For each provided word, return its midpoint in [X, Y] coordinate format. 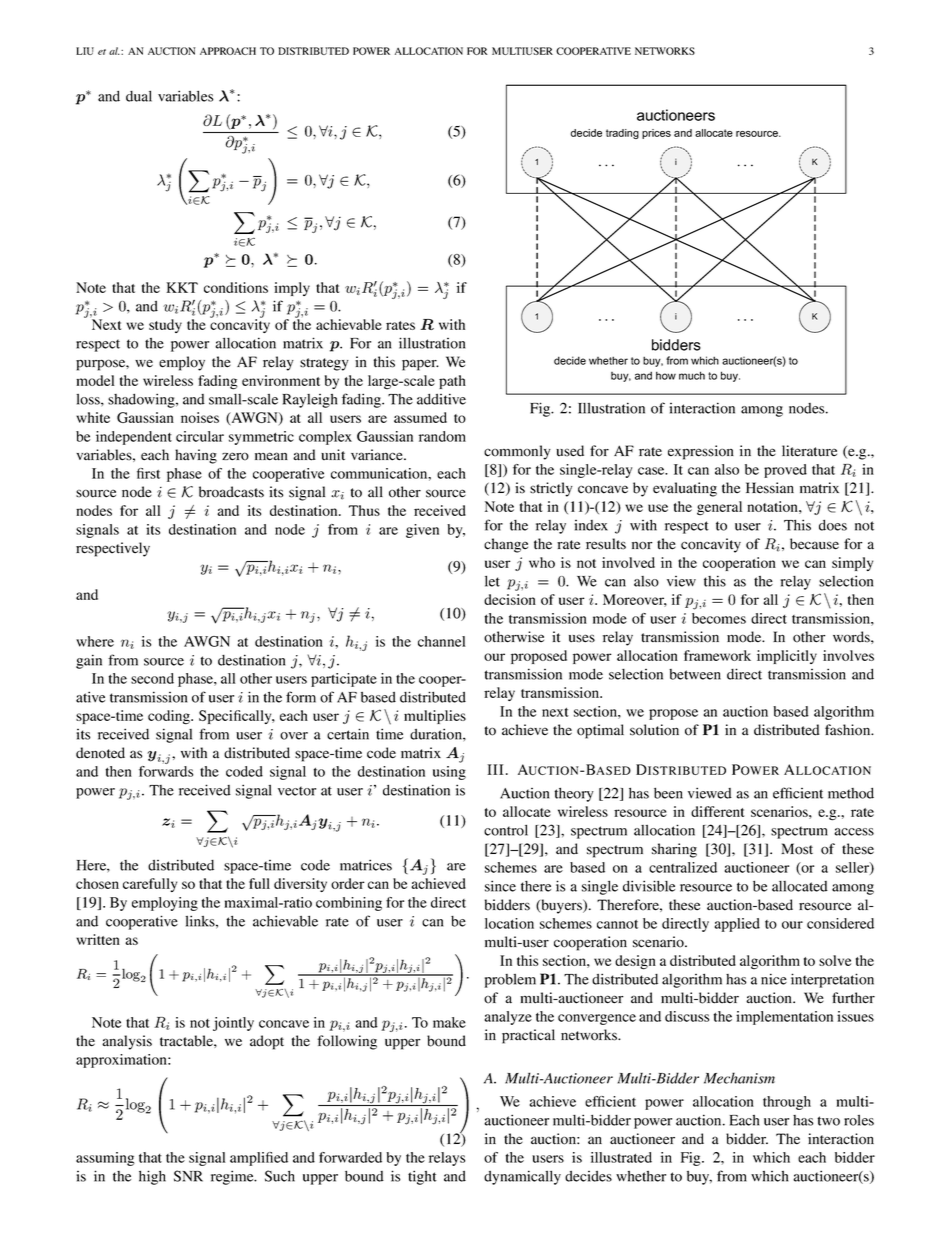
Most [797, 849]
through [787, 1103]
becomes [719, 618]
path [452, 382]
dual [139, 96]
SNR [188, 1176]
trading [622, 134]
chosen [97, 883]
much [692, 375]
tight [422, 1177]
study [165, 326]
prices [656, 134]
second [152, 678]
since [500, 886]
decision [510, 599]
